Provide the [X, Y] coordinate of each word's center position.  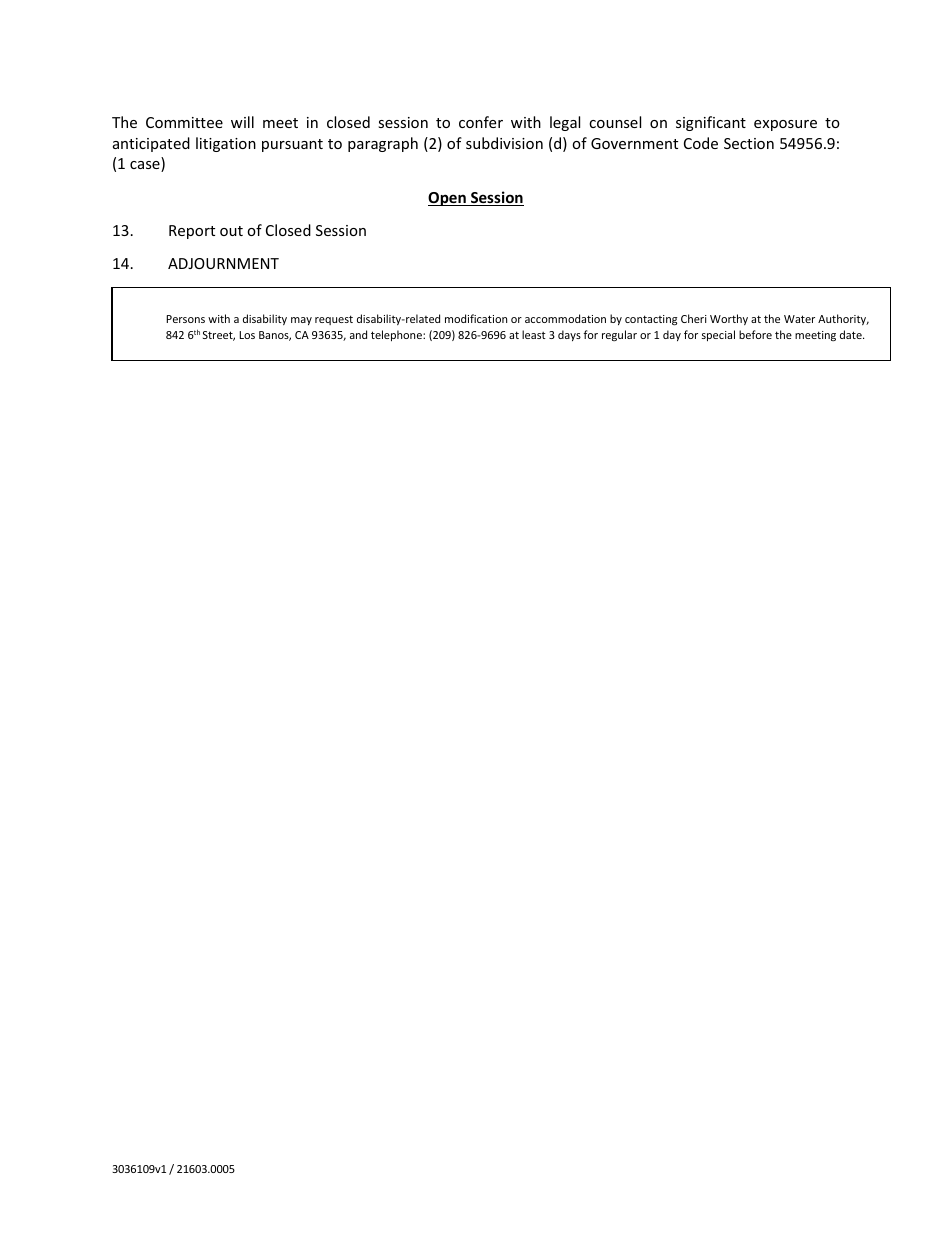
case [146, 166]
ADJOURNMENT [223, 263]
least [534, 334]
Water [799, 319]
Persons [185, 319]
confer [481, 122]
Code [701, 143]
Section [749, 143]
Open [448, 199]
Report [192, 232]
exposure [785, 125]
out [231, 231]
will [242, 122]
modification [476, 318]
